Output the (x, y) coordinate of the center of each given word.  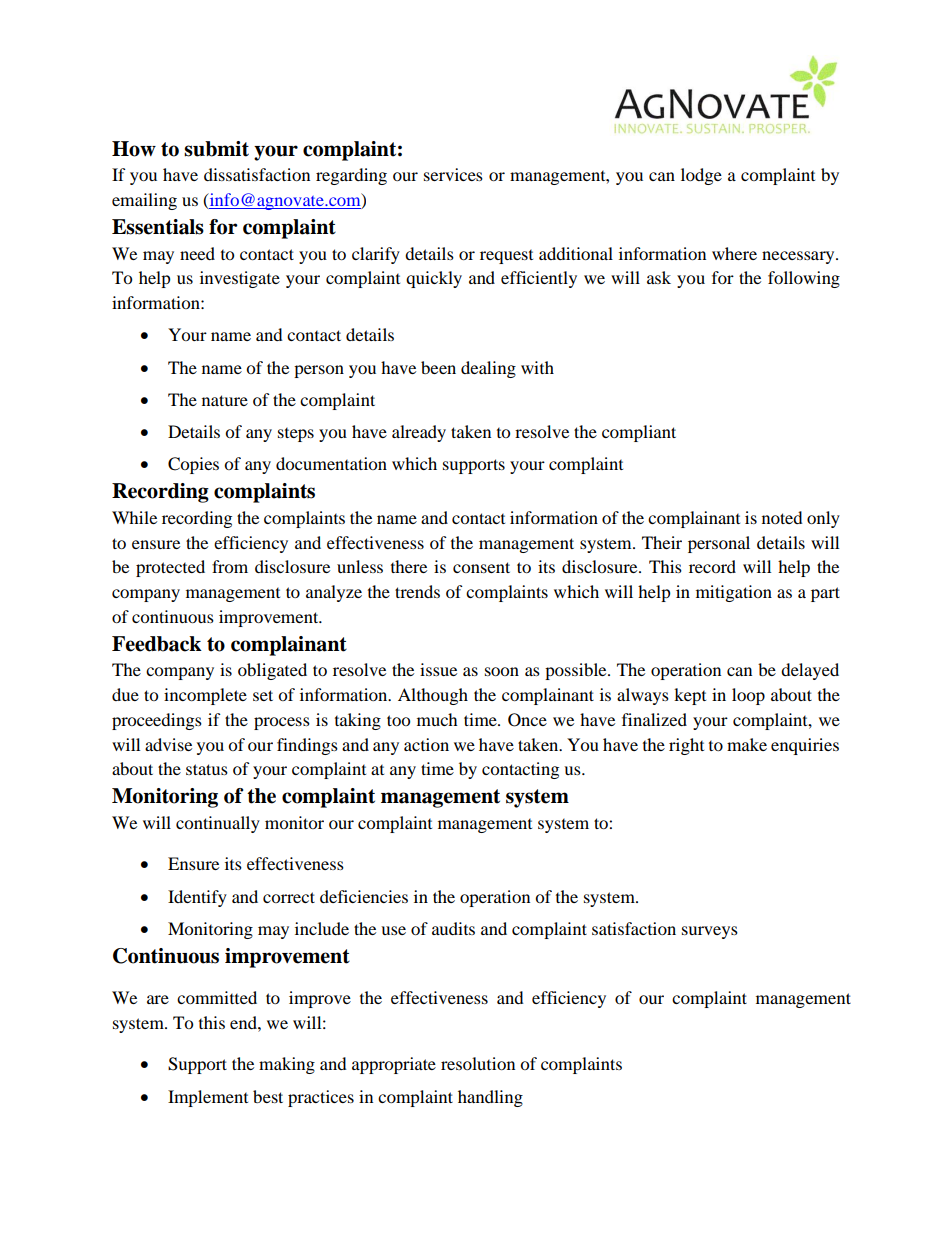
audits (453, 928)
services (453, 174)
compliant (639, 433)
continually (218, 824)
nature (225, 400)
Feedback (157, 644)
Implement (208, 1098)
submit (216, 149)
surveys (710, 932)
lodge (701, 176)
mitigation (734, 593)
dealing (488, 369)
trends (417, 591)
